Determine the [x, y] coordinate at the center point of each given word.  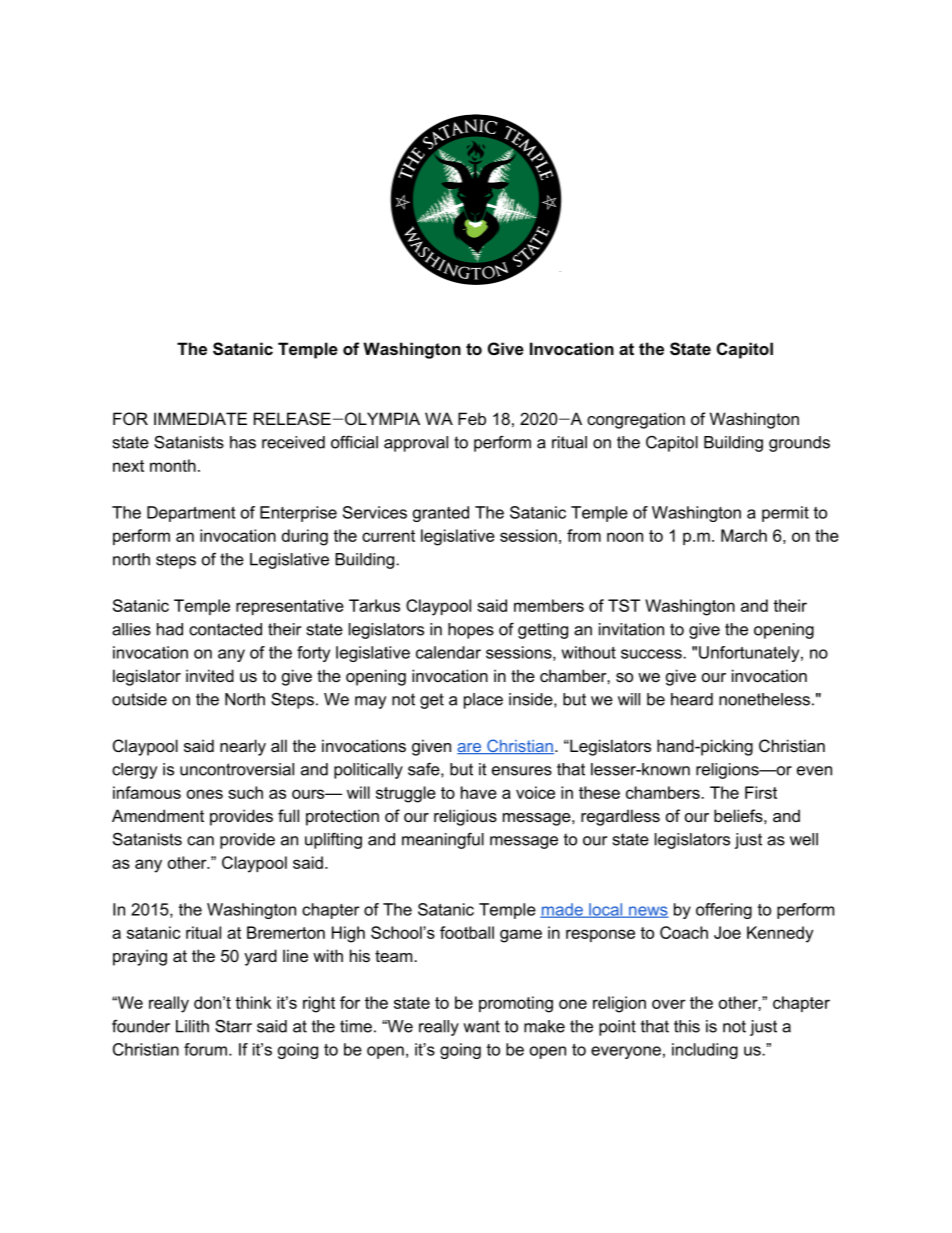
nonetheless [764, 699]
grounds [799, 444]
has [243, 442]
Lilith [192, 1026]
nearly [243, 747]
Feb [472, 418]
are [470, 748]
